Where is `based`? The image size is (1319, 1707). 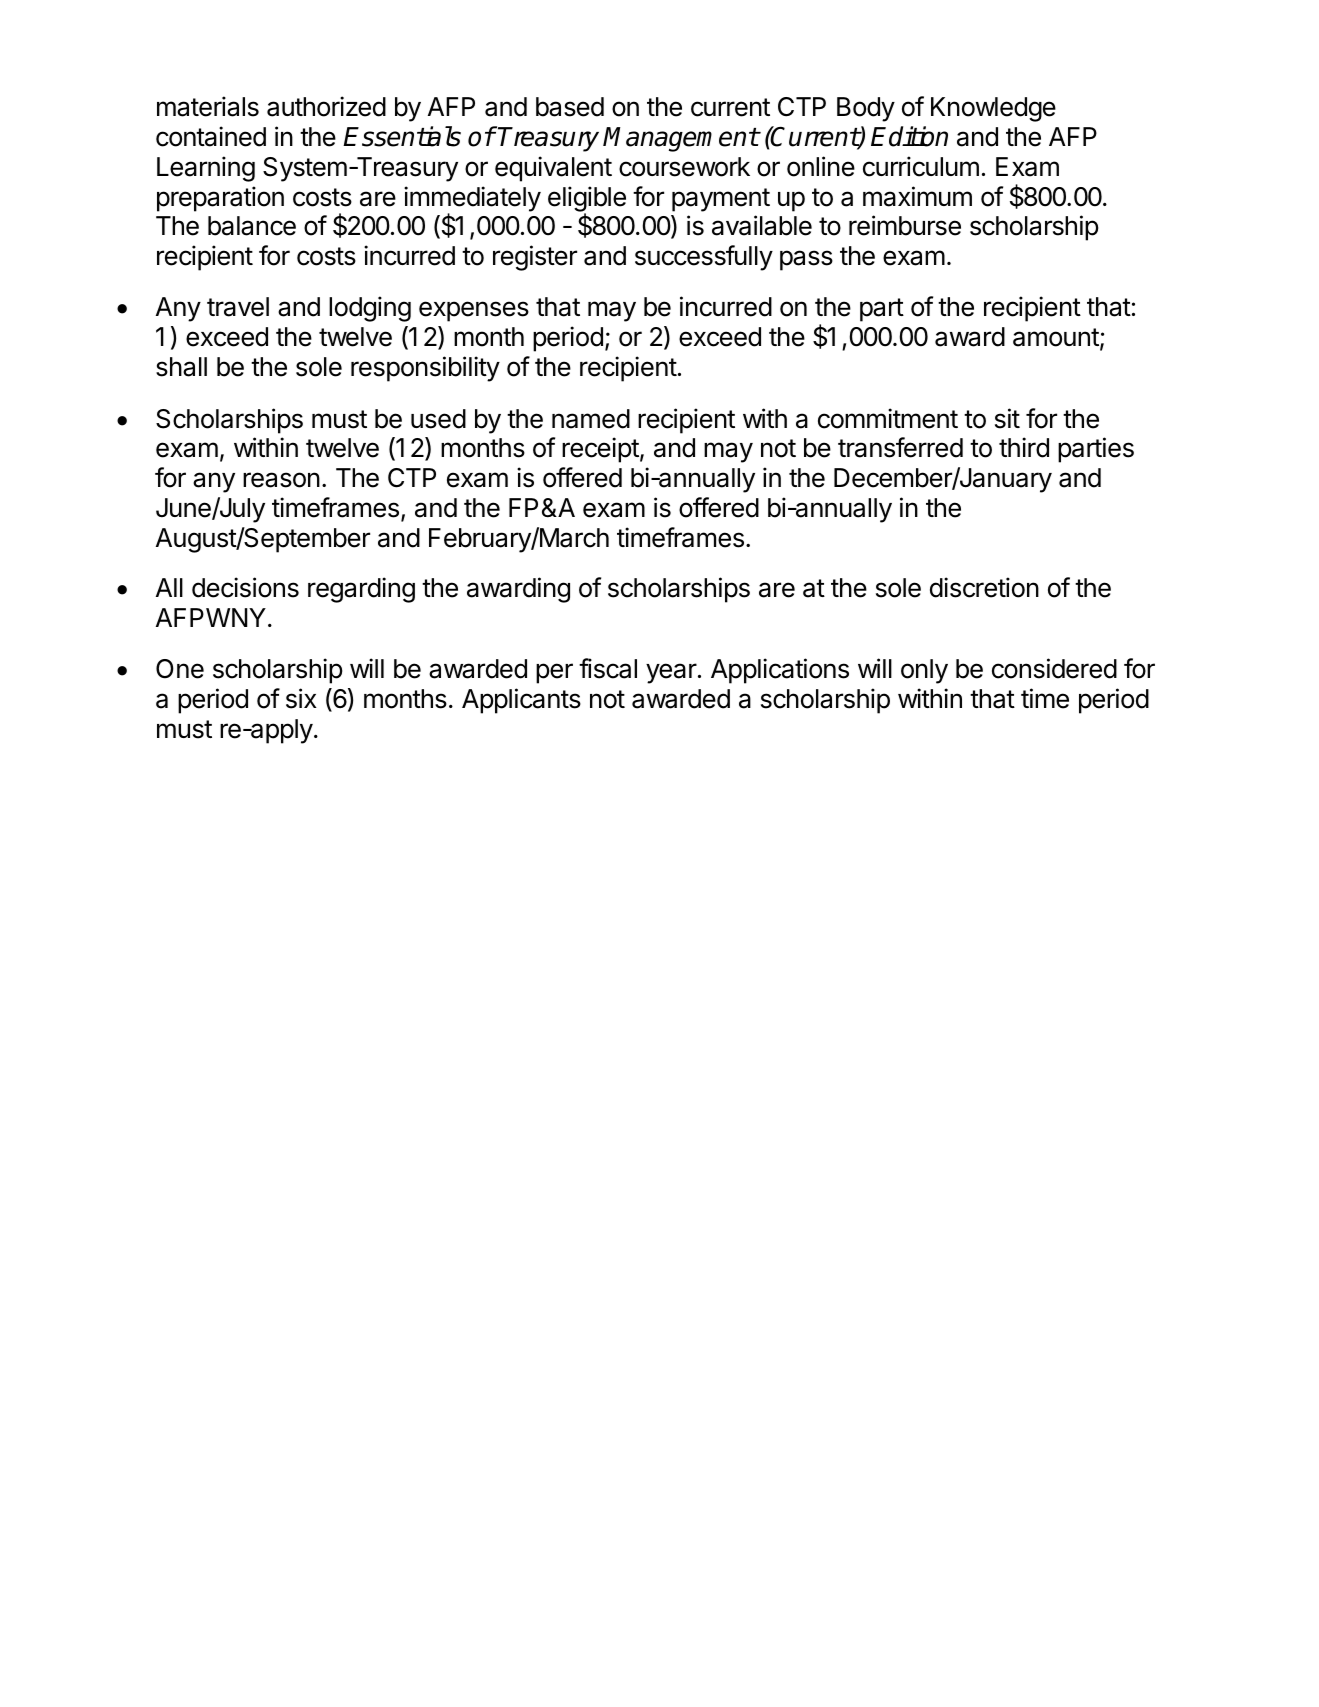
based is located at coordinates (570, 107).
